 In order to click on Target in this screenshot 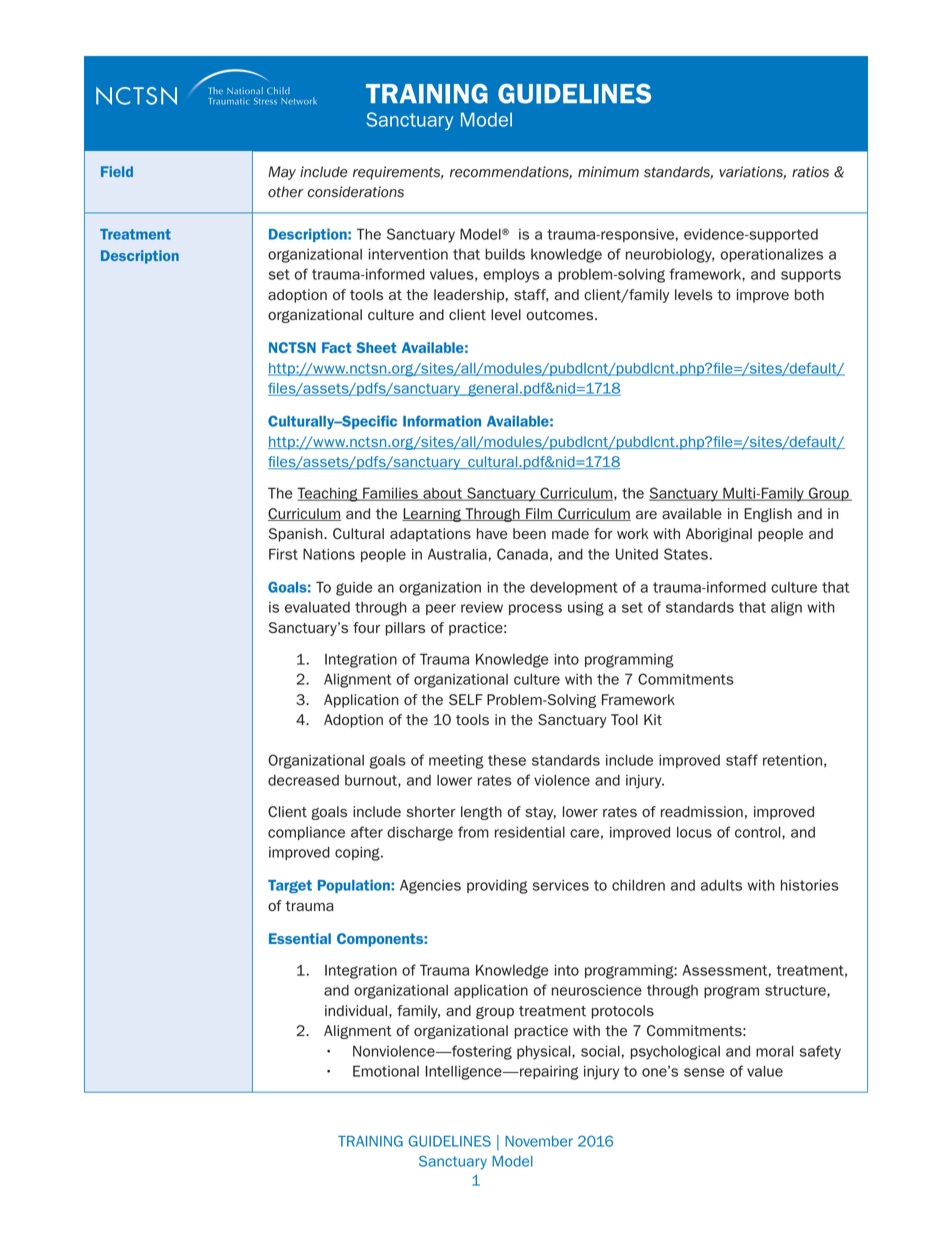, I will do `click(290, 887)`.
